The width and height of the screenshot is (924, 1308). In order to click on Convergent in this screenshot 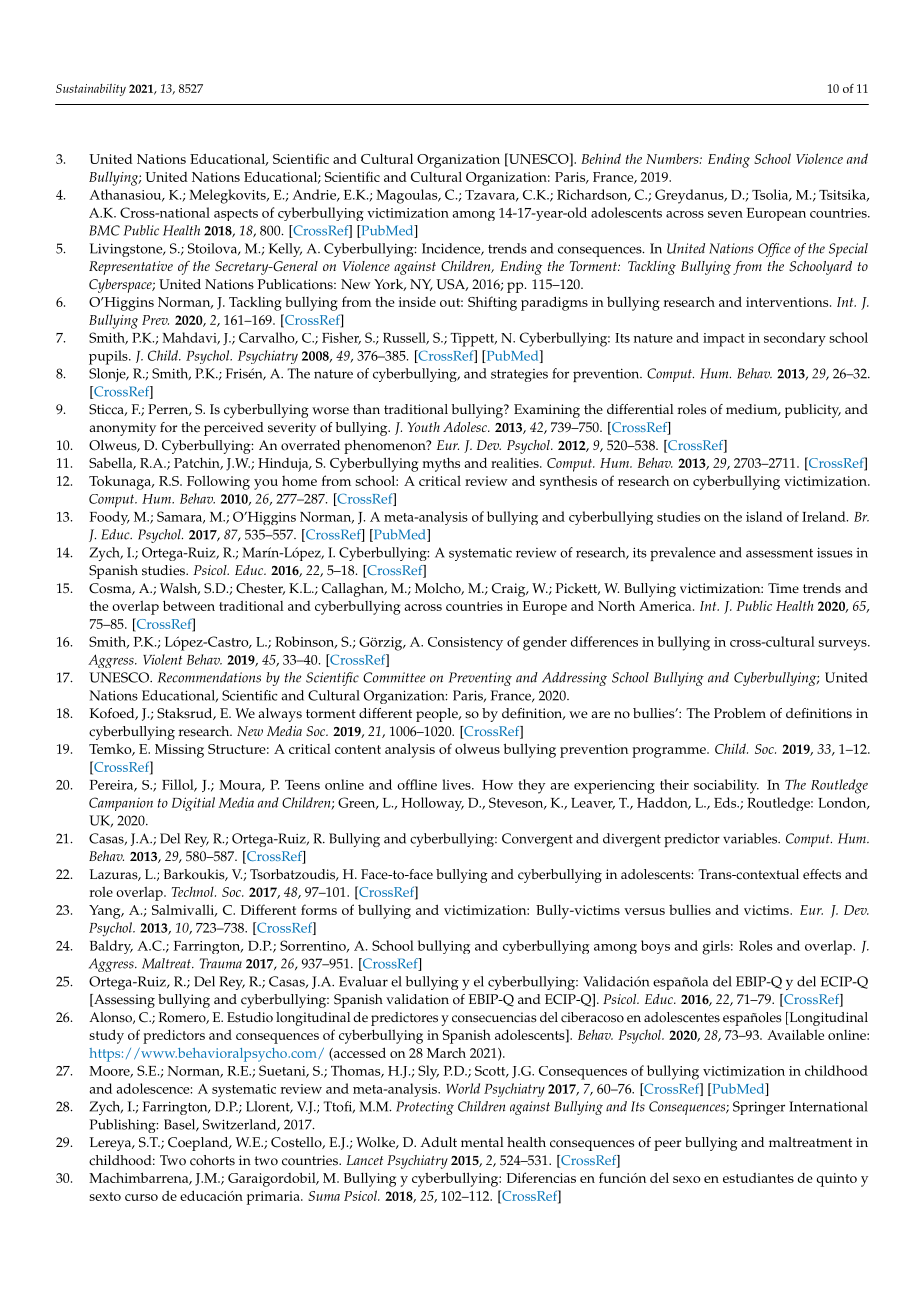, I will do `click(537, 840)`.
